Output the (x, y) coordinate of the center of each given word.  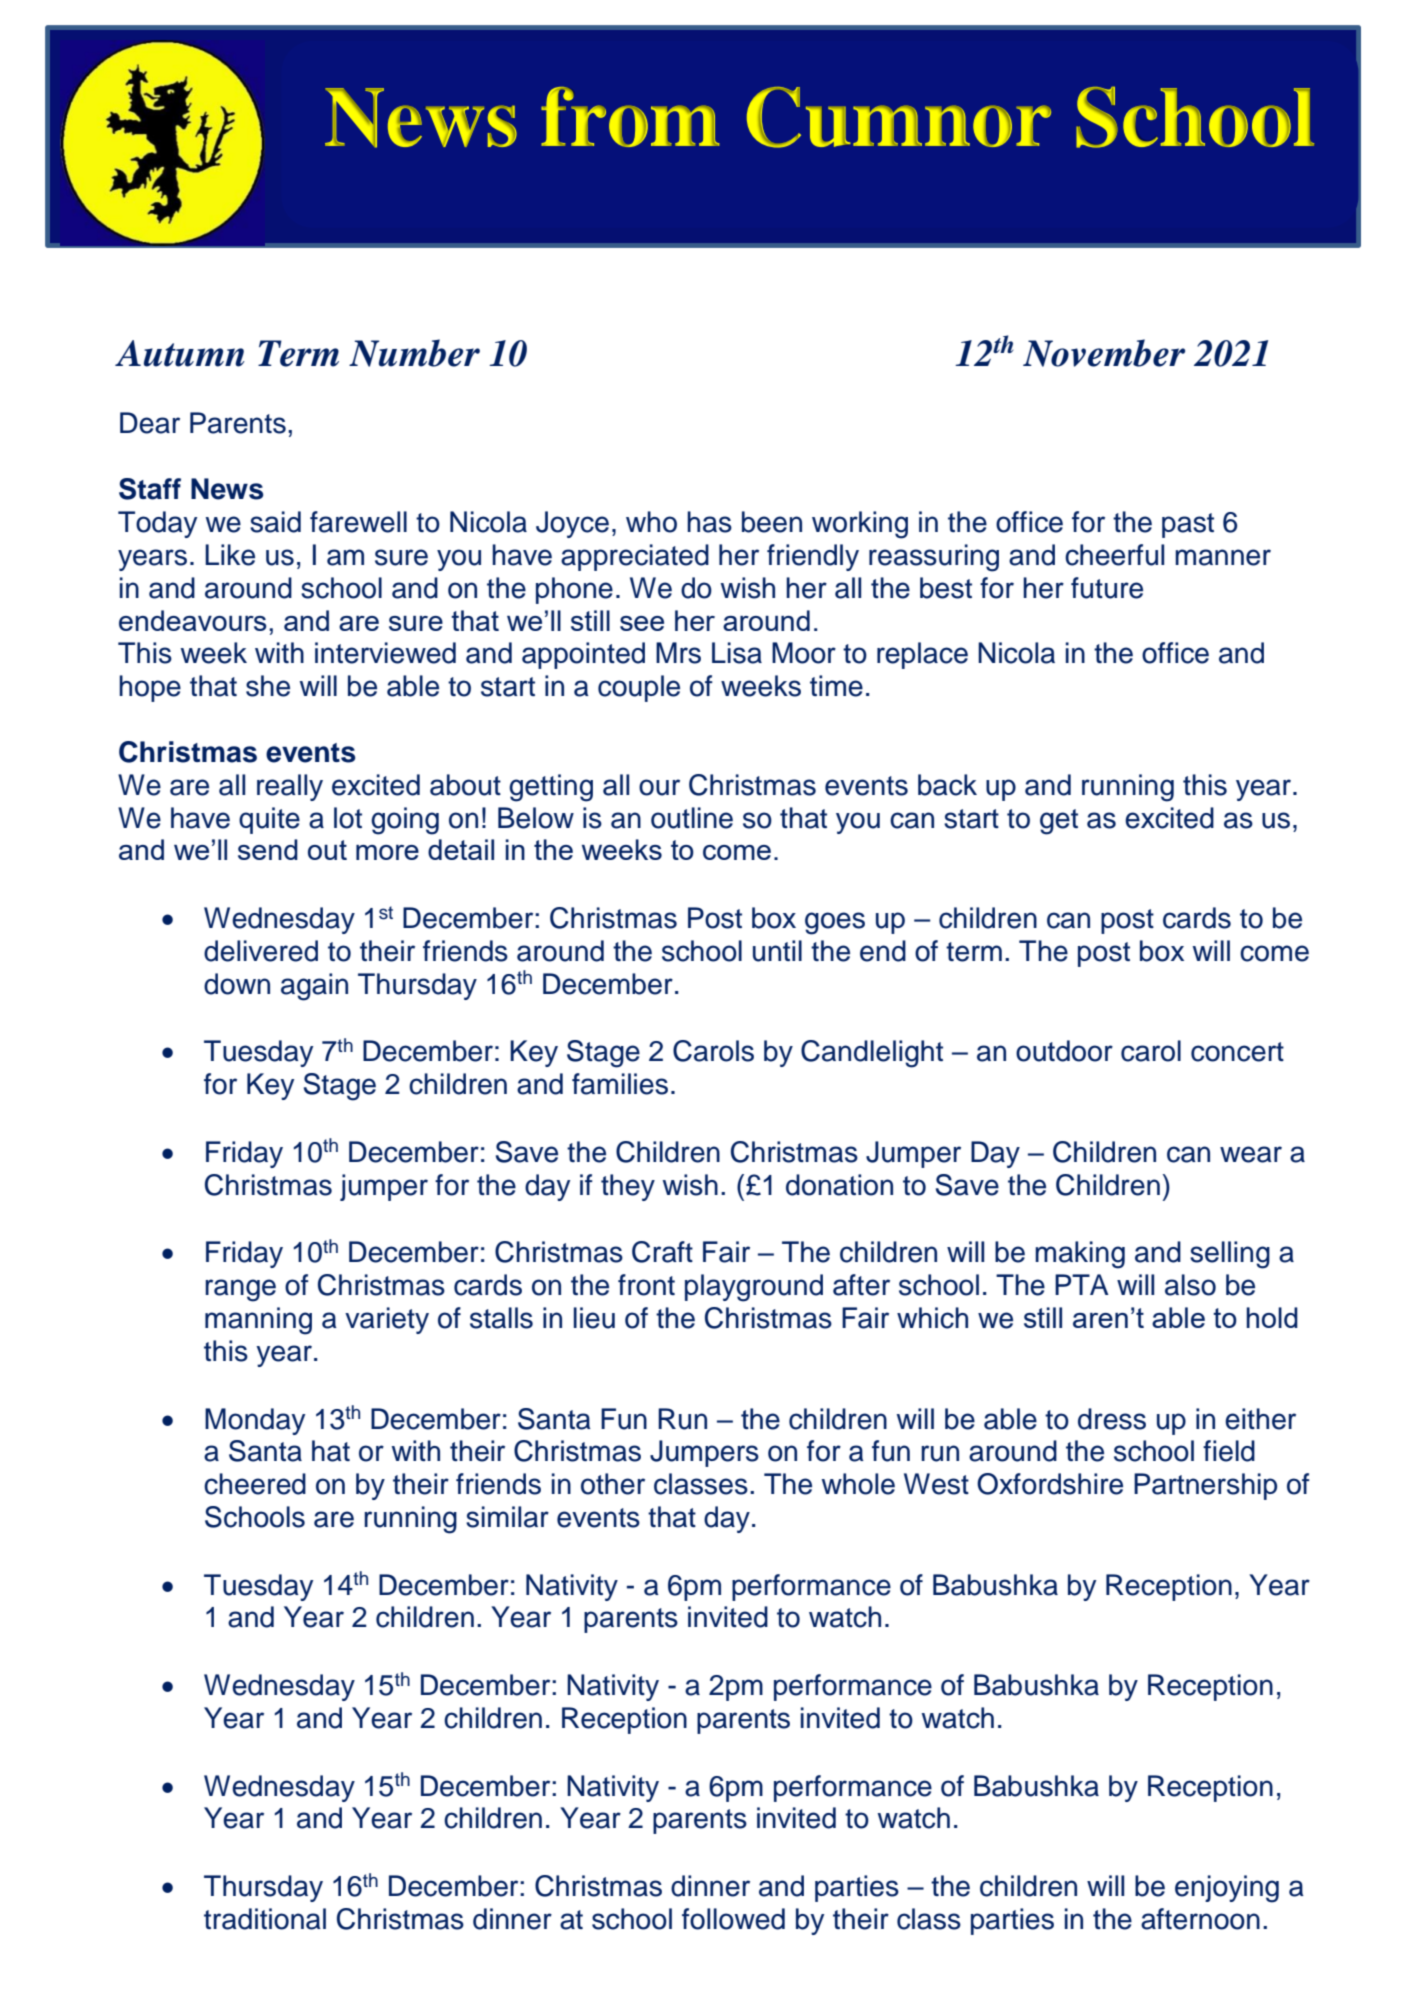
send (268, 849)
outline (692, 818)
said (275, 522)
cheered (255, 1484)
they (628, 1187)
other (613, 1484)
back (947, 785)
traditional (265, 1919)
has (709, 522)
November (1104, 353)
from (630, 117)
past (1188, 525)
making (1080, 1255)
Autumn (180, 353)
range (240, 1290)
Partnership (1205, 1486)
